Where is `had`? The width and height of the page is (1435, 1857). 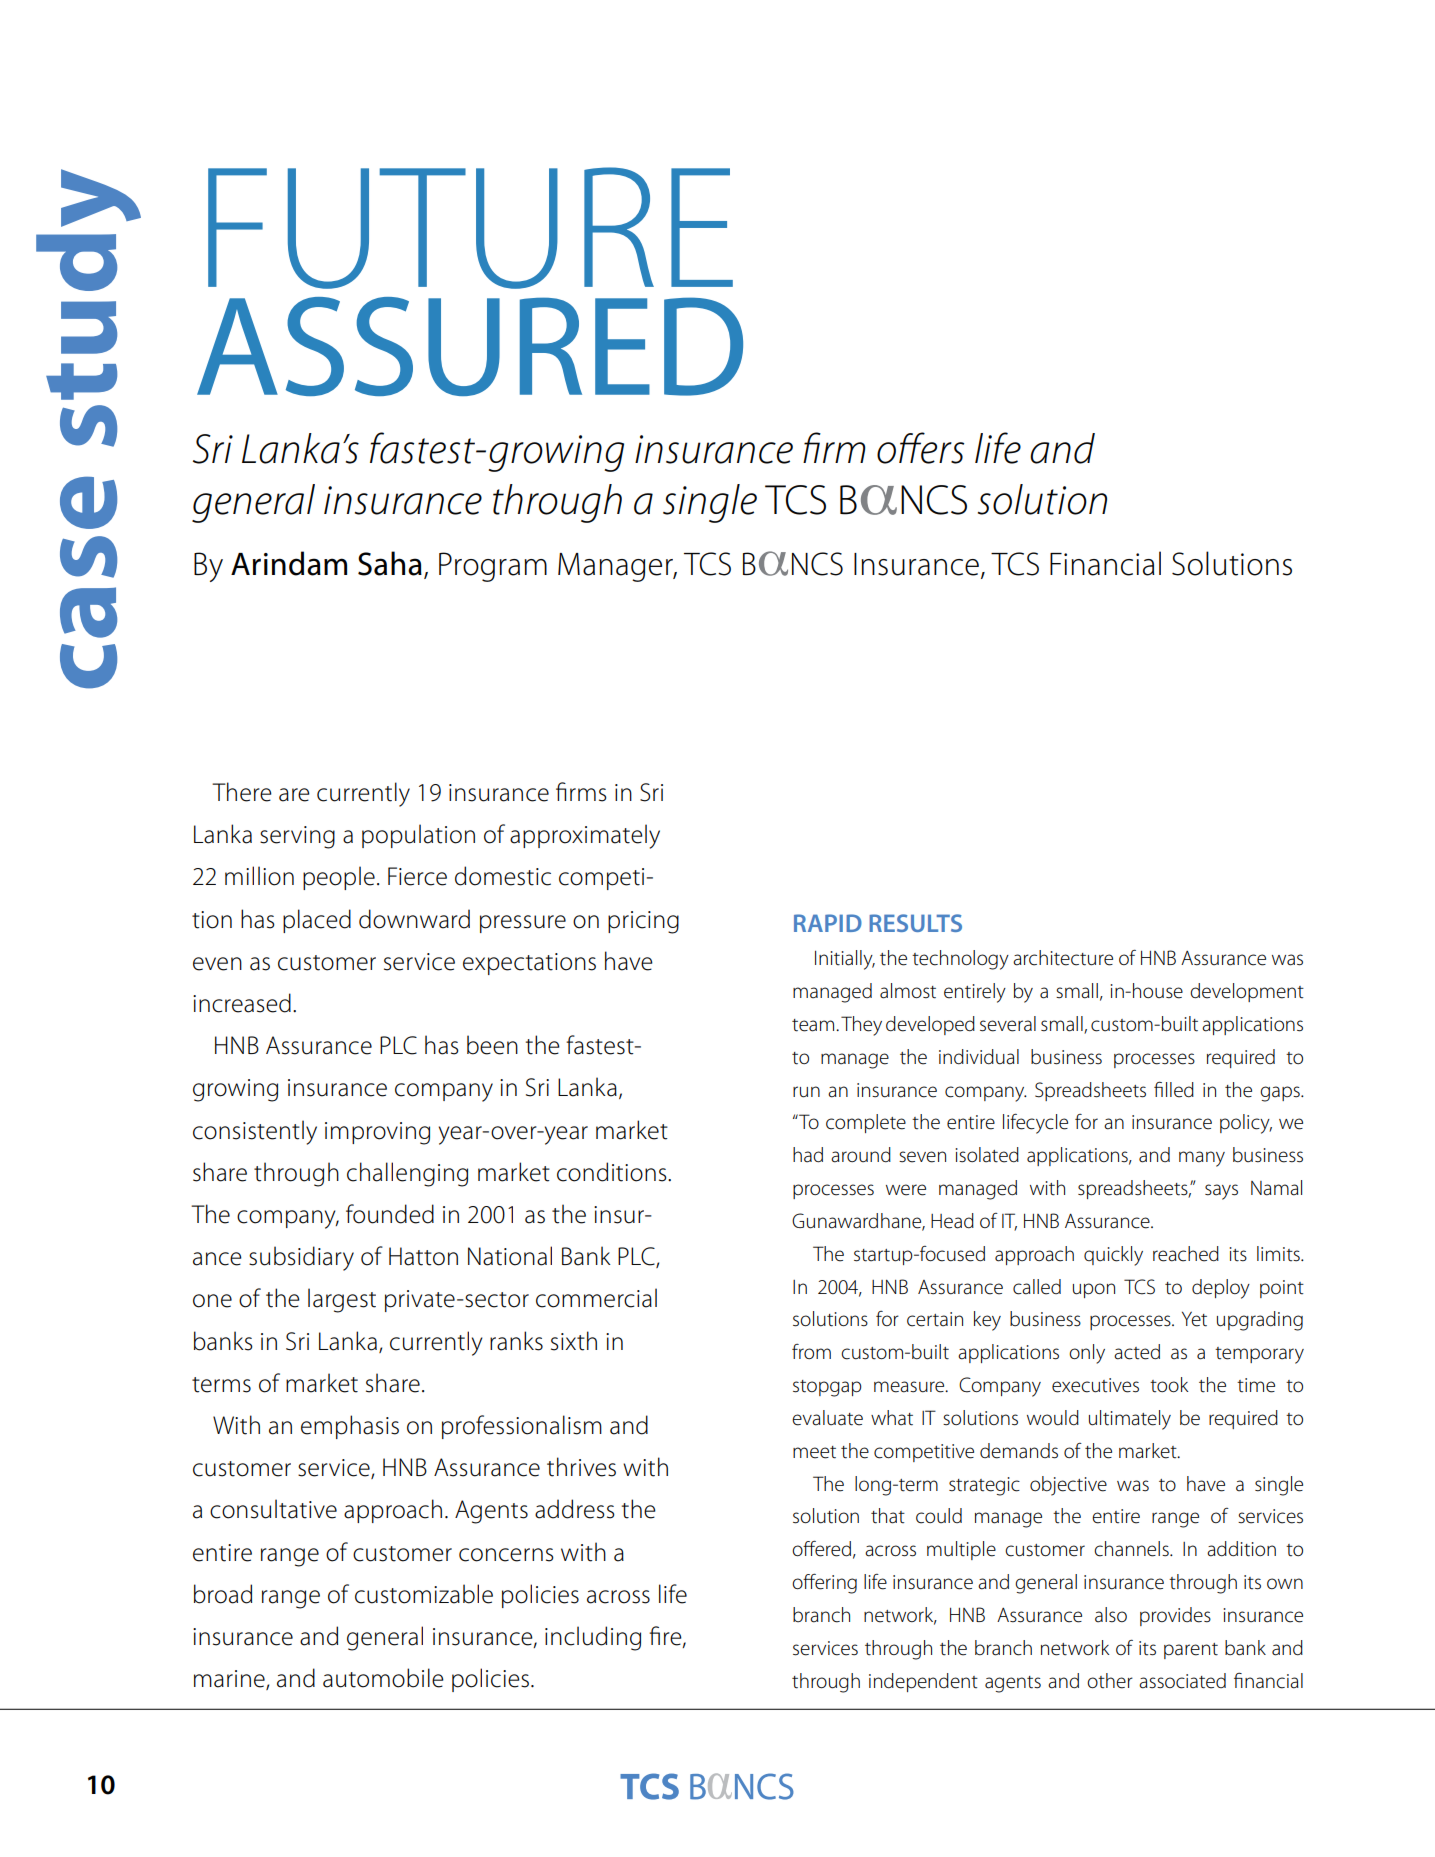 had is located at coordinates (808, 1155).
